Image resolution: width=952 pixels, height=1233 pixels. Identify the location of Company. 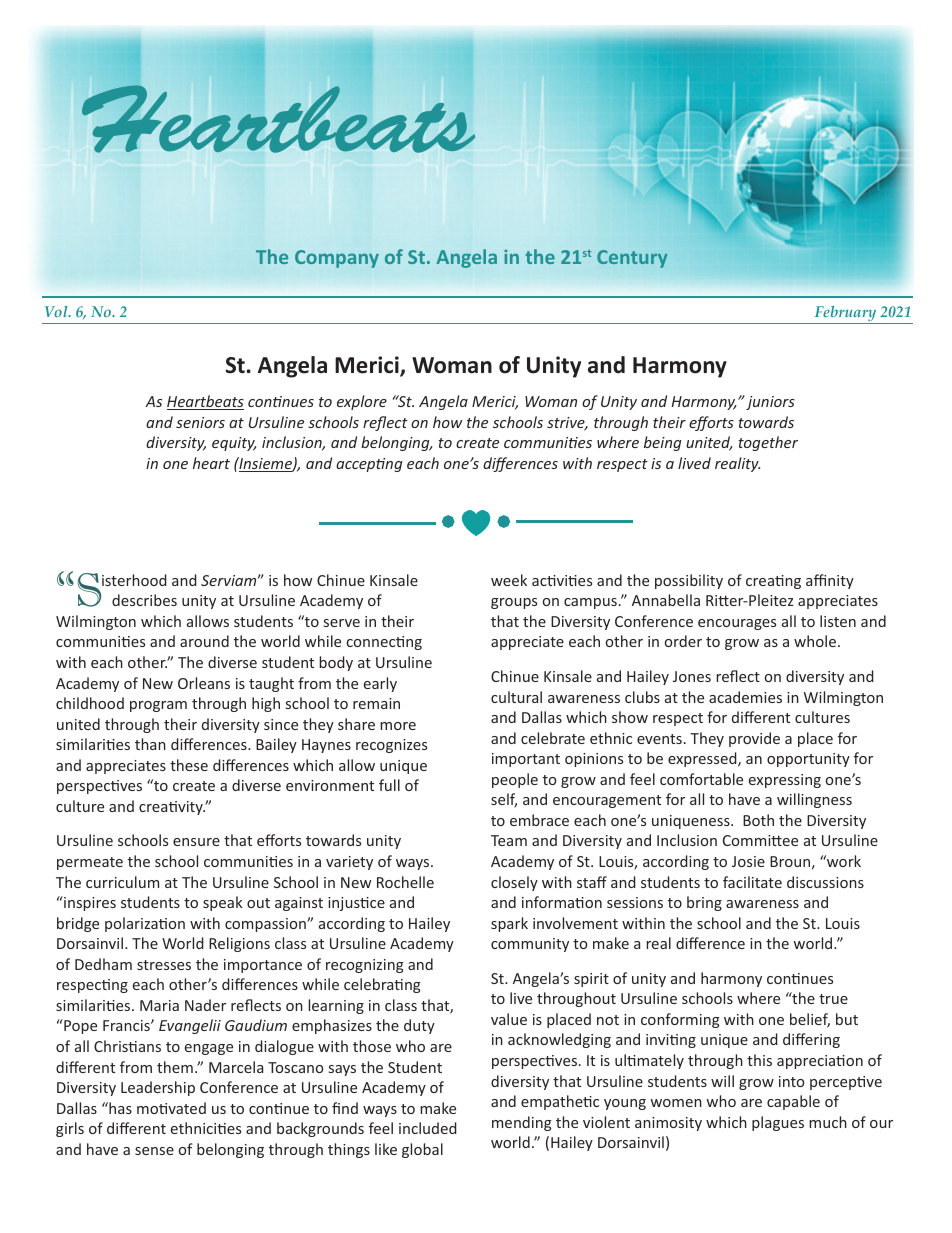
(337, 259).
